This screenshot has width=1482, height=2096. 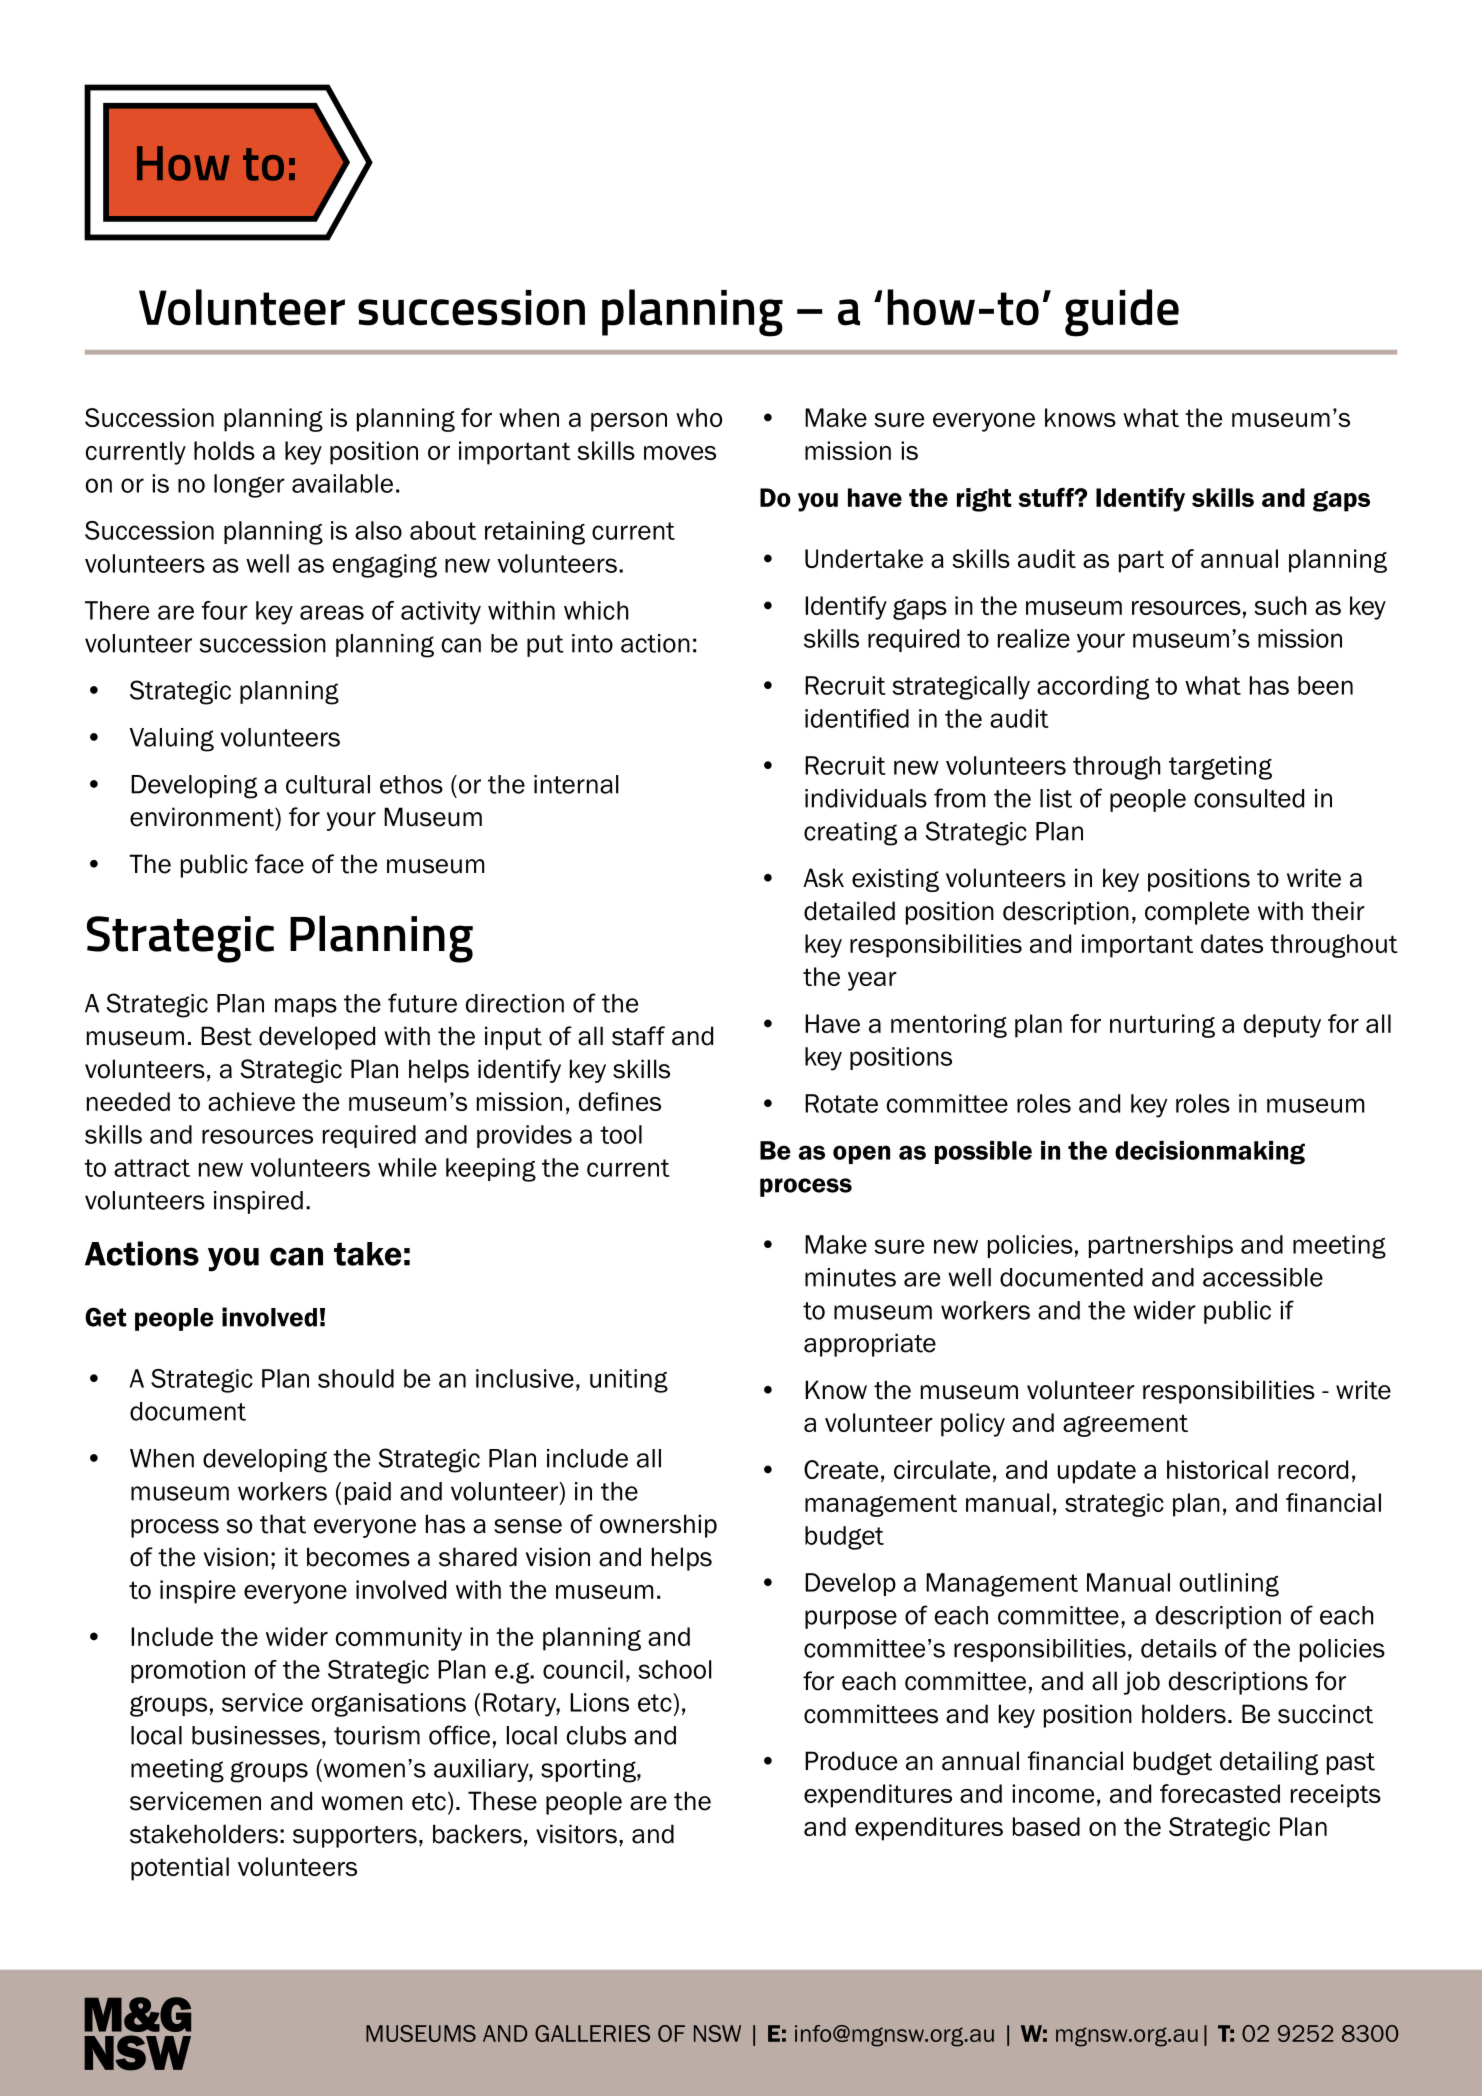 I want to click on achieve, so click(x=251, y=1101).
